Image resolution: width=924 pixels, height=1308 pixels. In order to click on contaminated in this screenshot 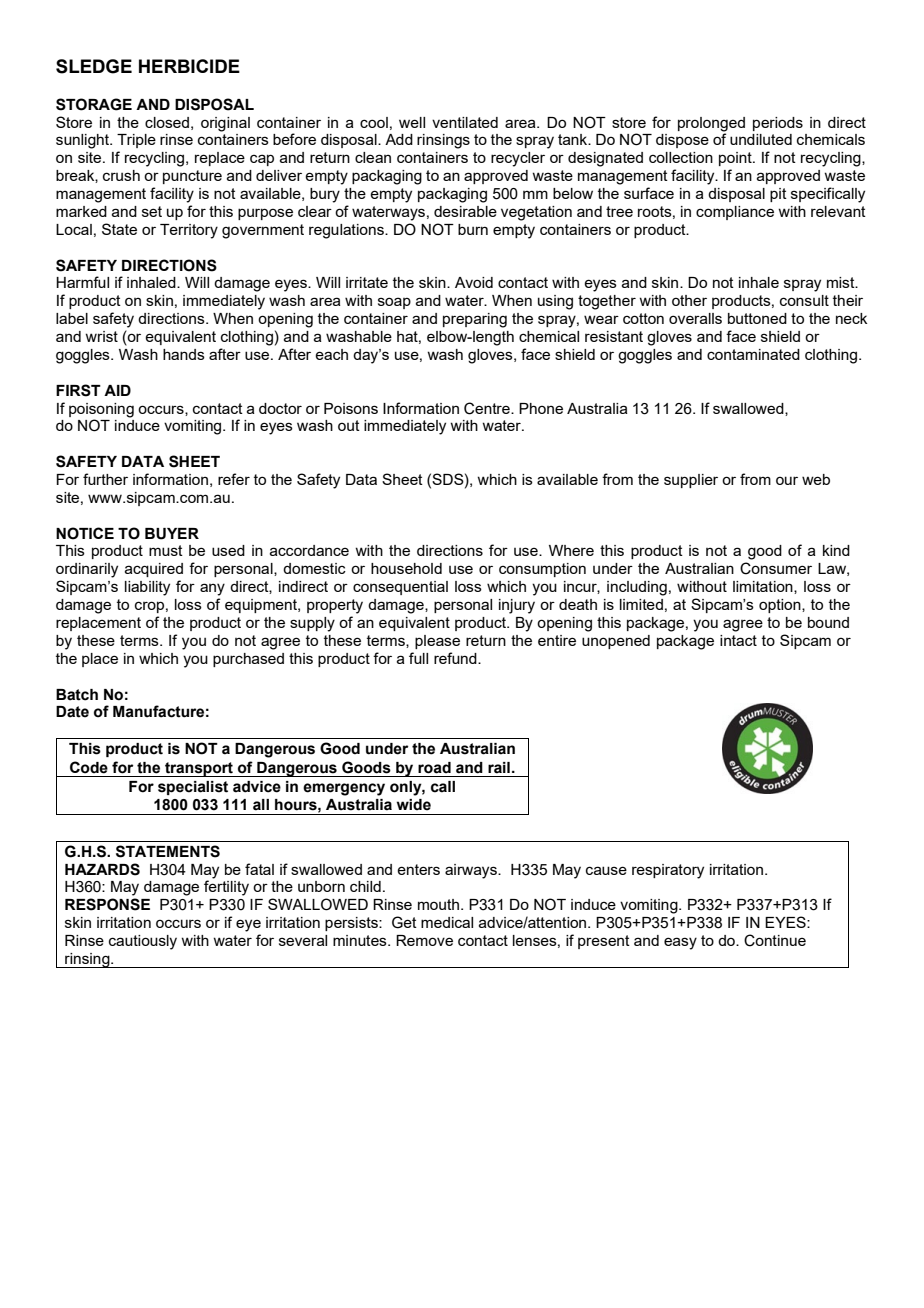, I will do `click(753, 354)`.
